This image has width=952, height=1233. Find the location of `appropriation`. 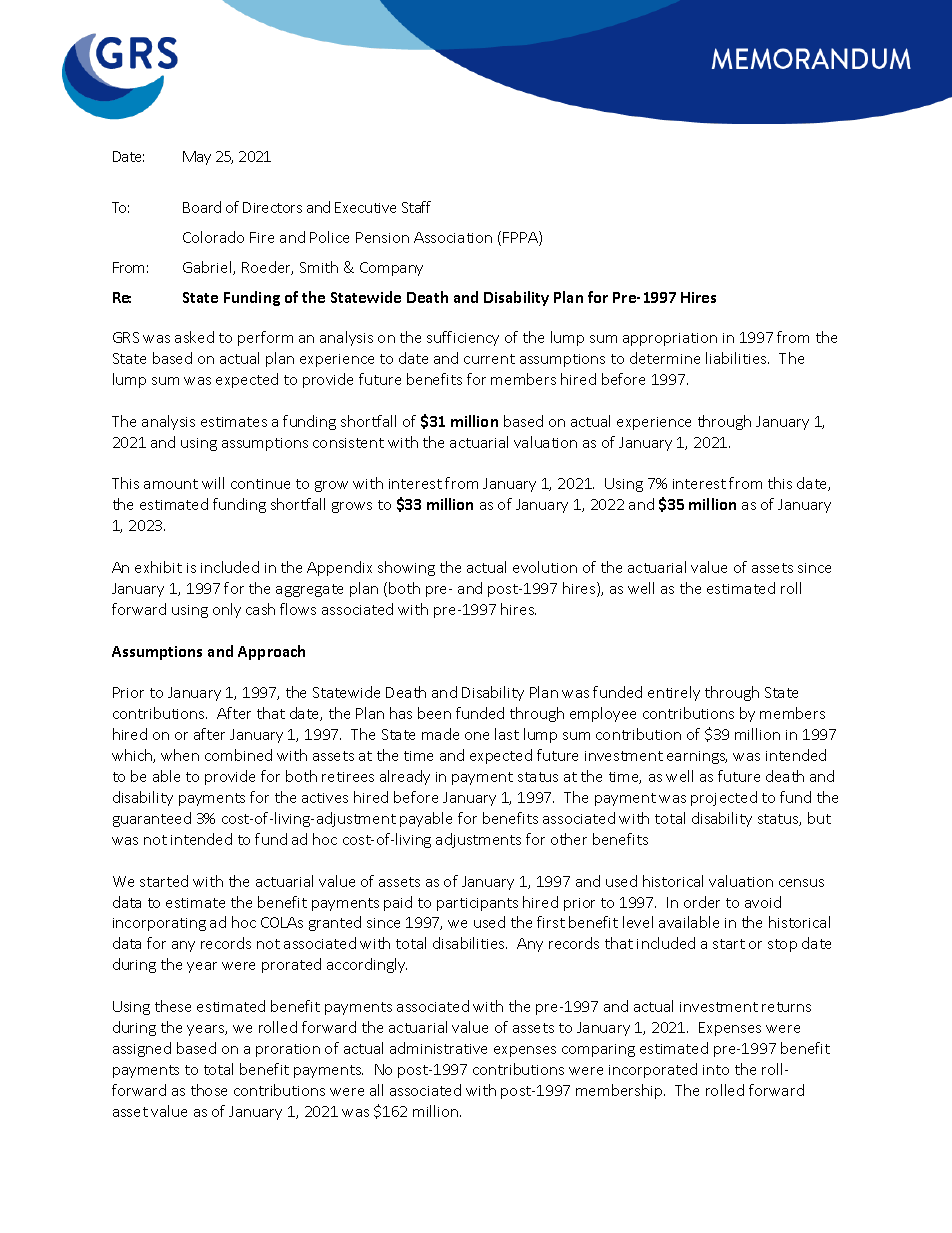

appropriation is located at coordinates (670, 339).
